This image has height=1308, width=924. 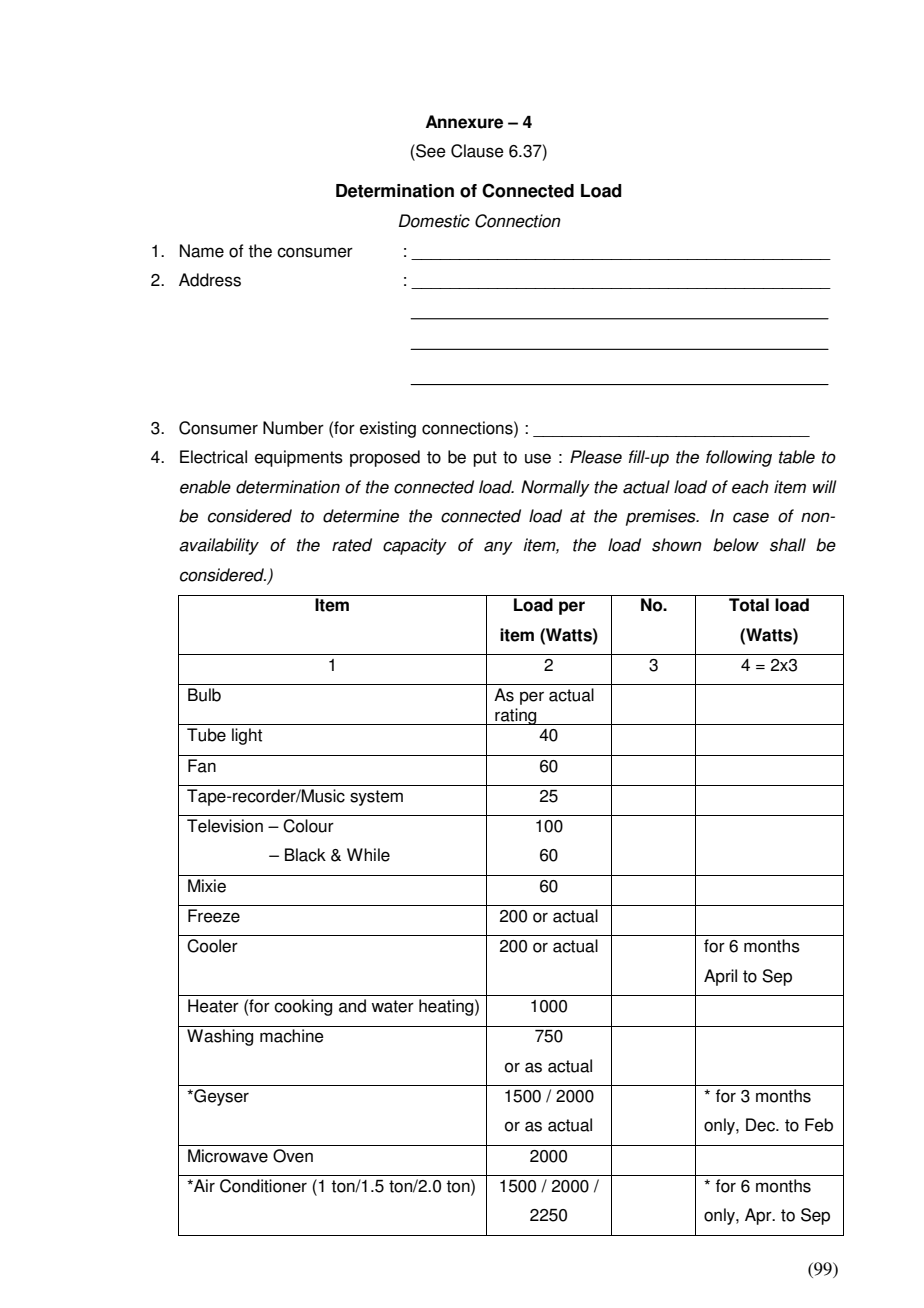 What do you see at coordinates (555, 488) in the image?
I see `Normally` at bounding box center [555, 488].
